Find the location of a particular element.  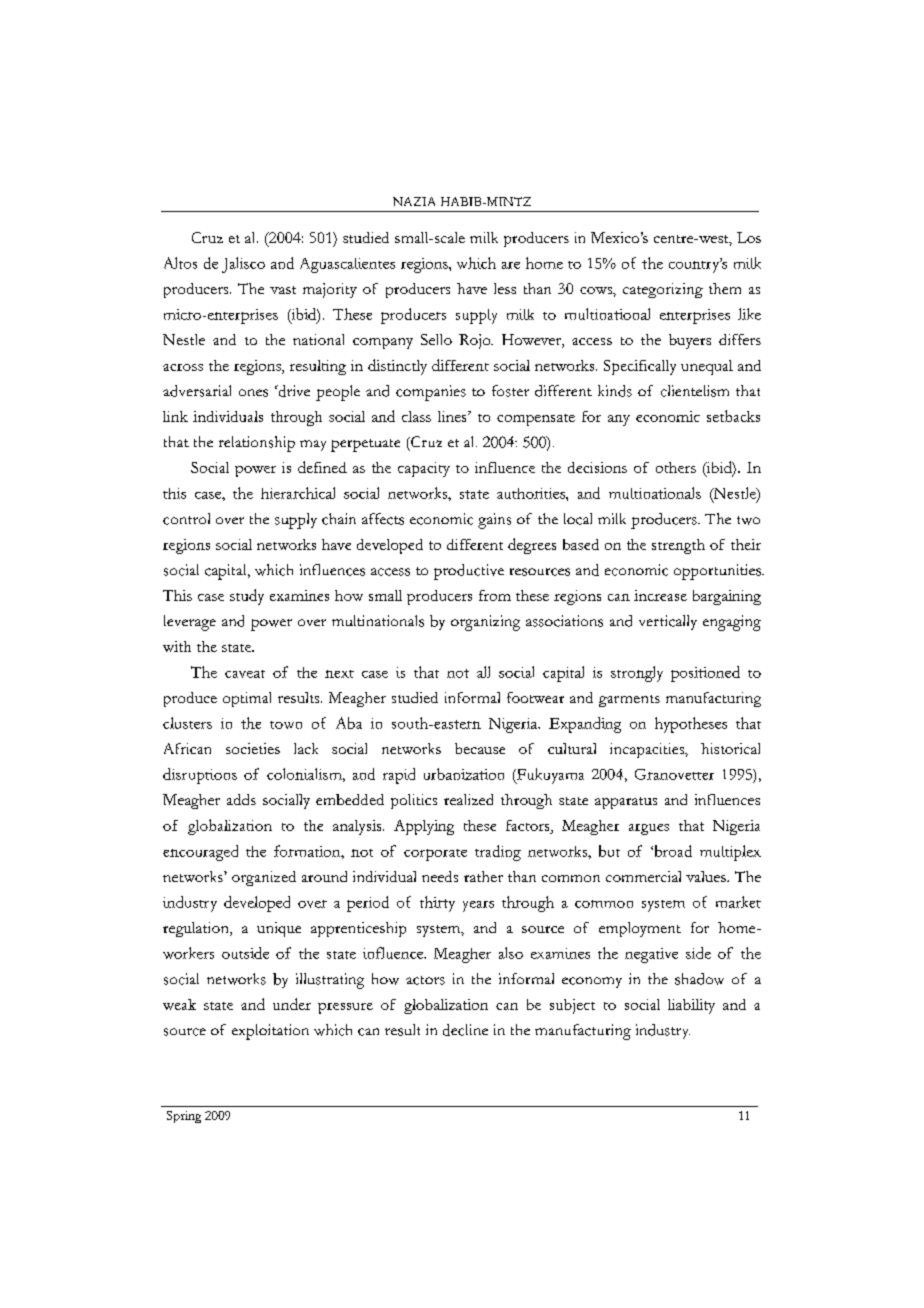

vast is located at coordinates (283, 290).
